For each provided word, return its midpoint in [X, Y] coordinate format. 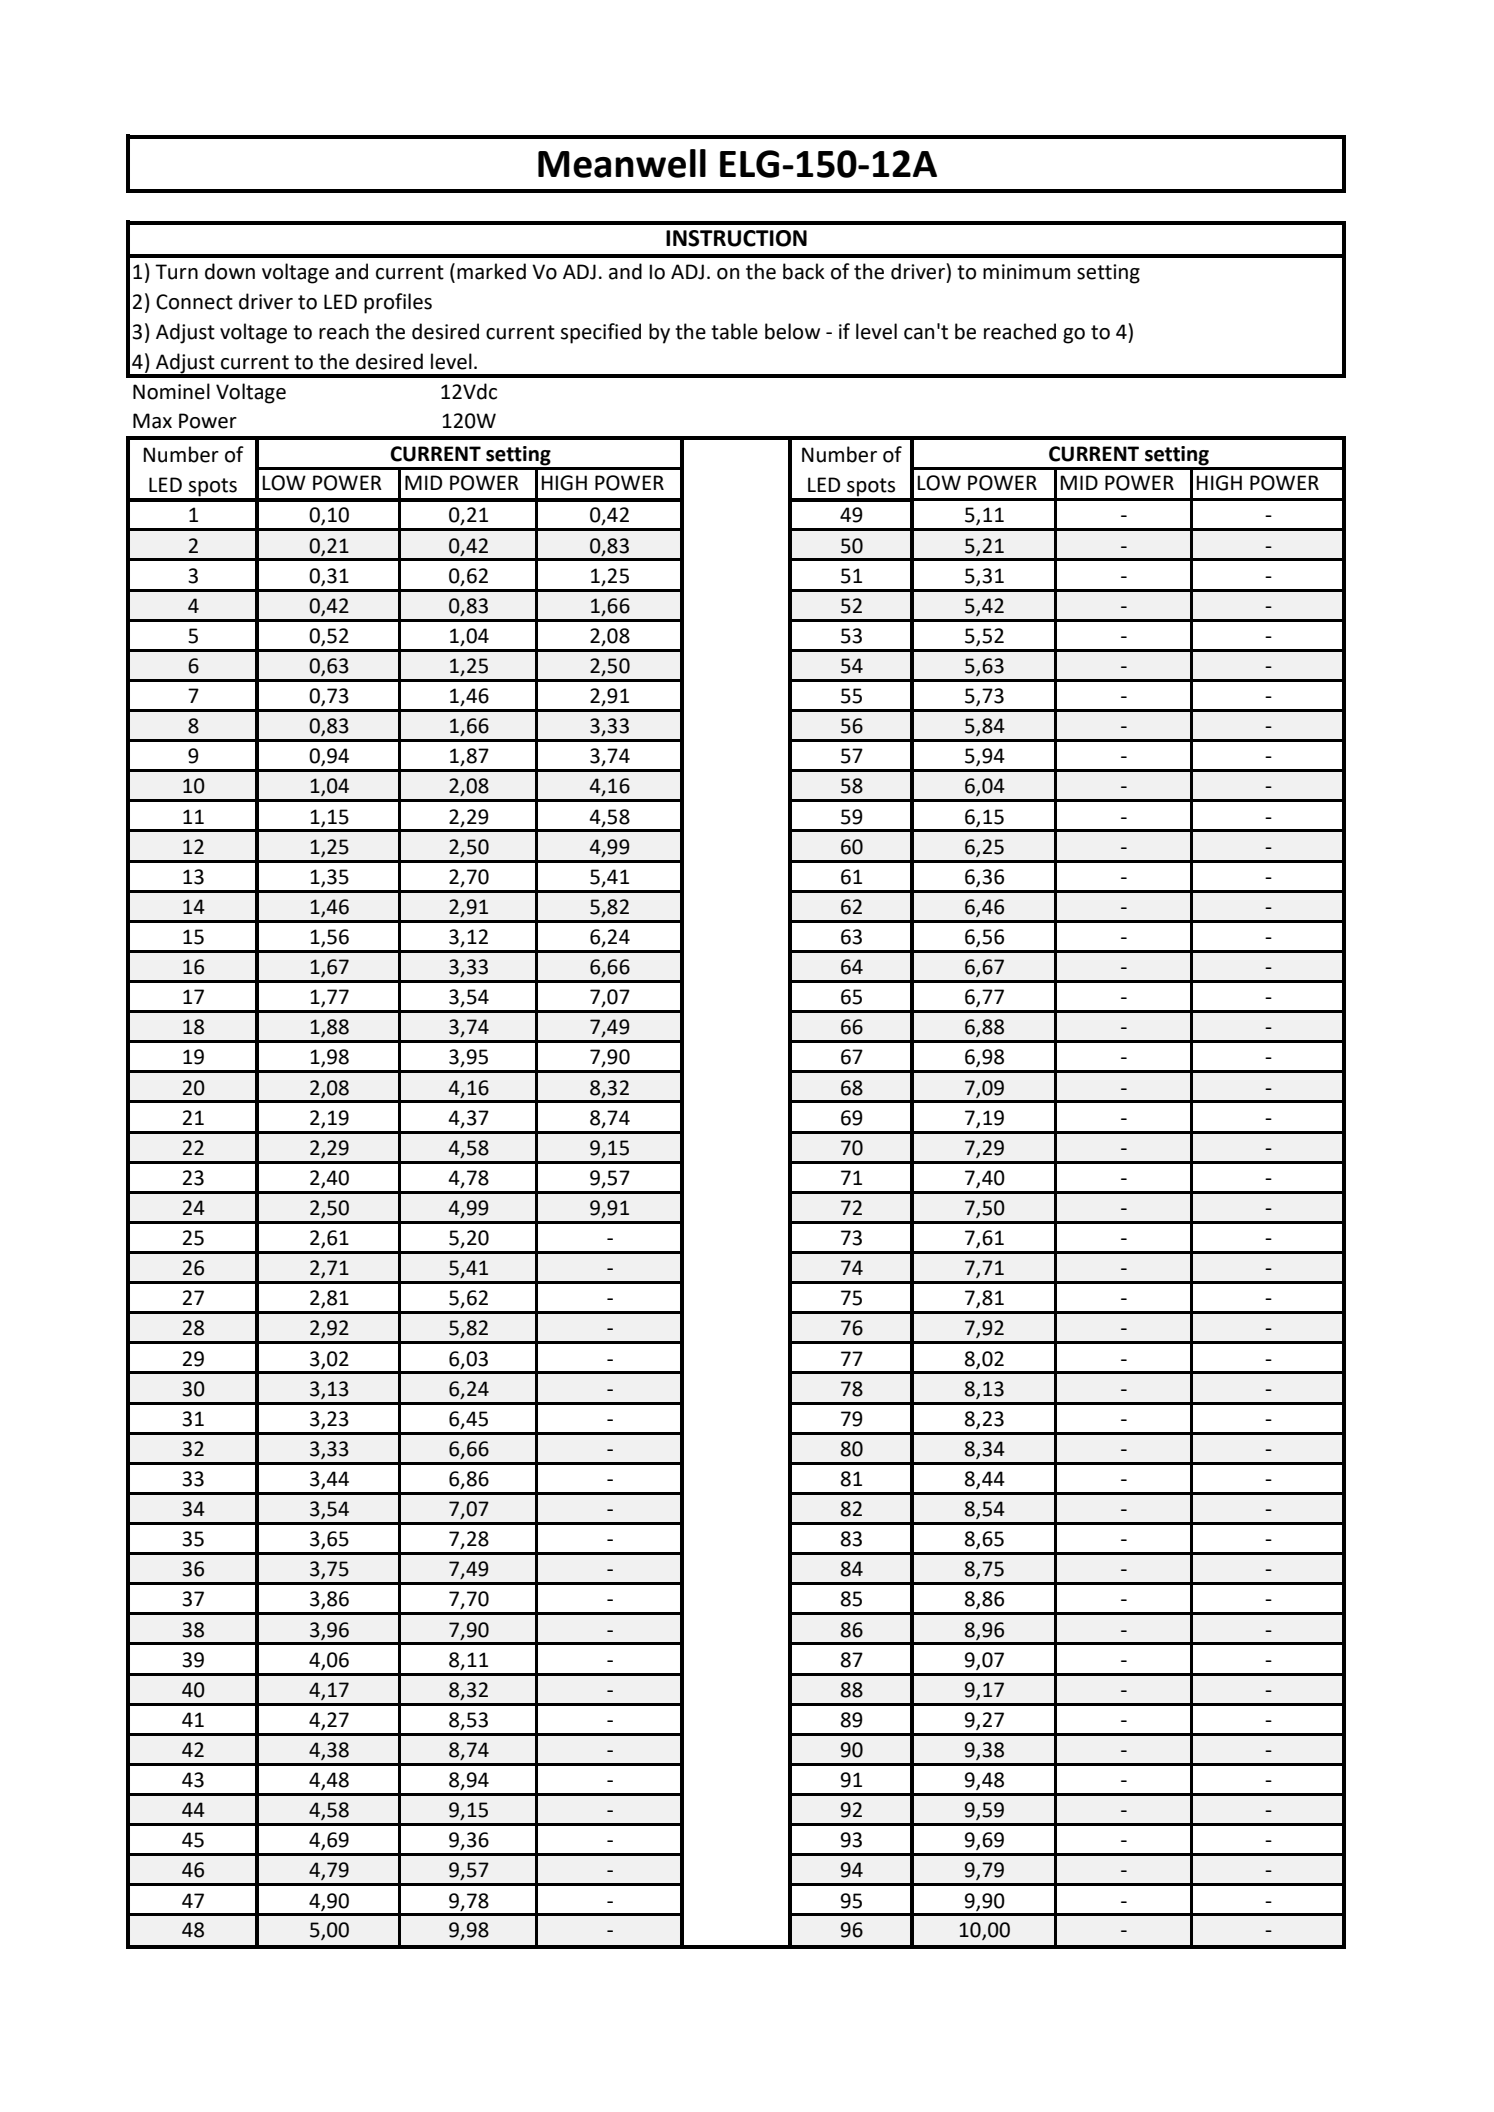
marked [491, 271]
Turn [176, 272]
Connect [194, 302]
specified [600, 333]
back [804, 271]
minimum [1026, 272]
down [230, 271]
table [734, 331]
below [792, 331]
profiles [398, 303]
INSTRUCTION [736, 238]
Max [152, 421]
